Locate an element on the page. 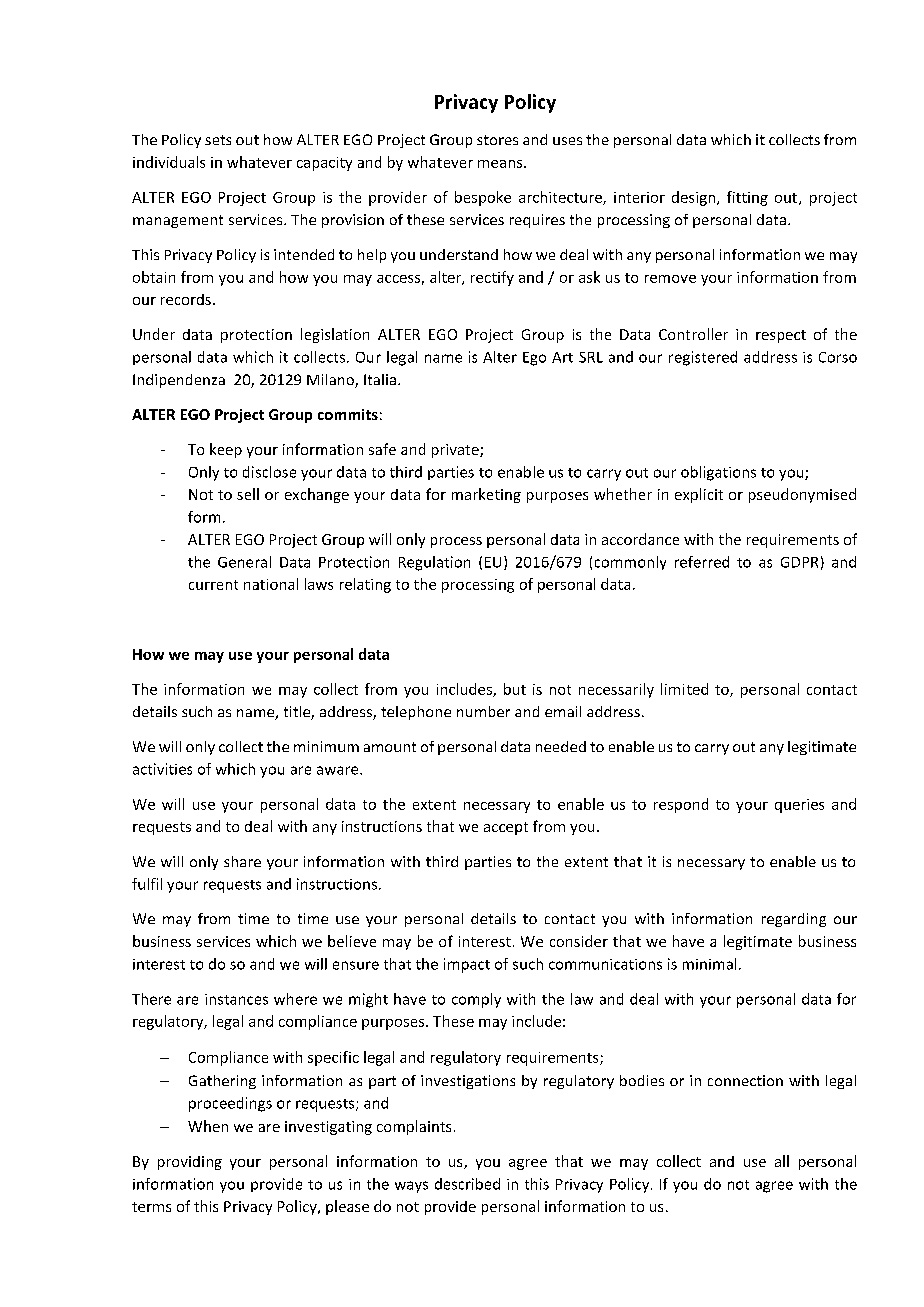 The width and height of the image is (924, 1307). all is located at coordinates (782, 1161).
